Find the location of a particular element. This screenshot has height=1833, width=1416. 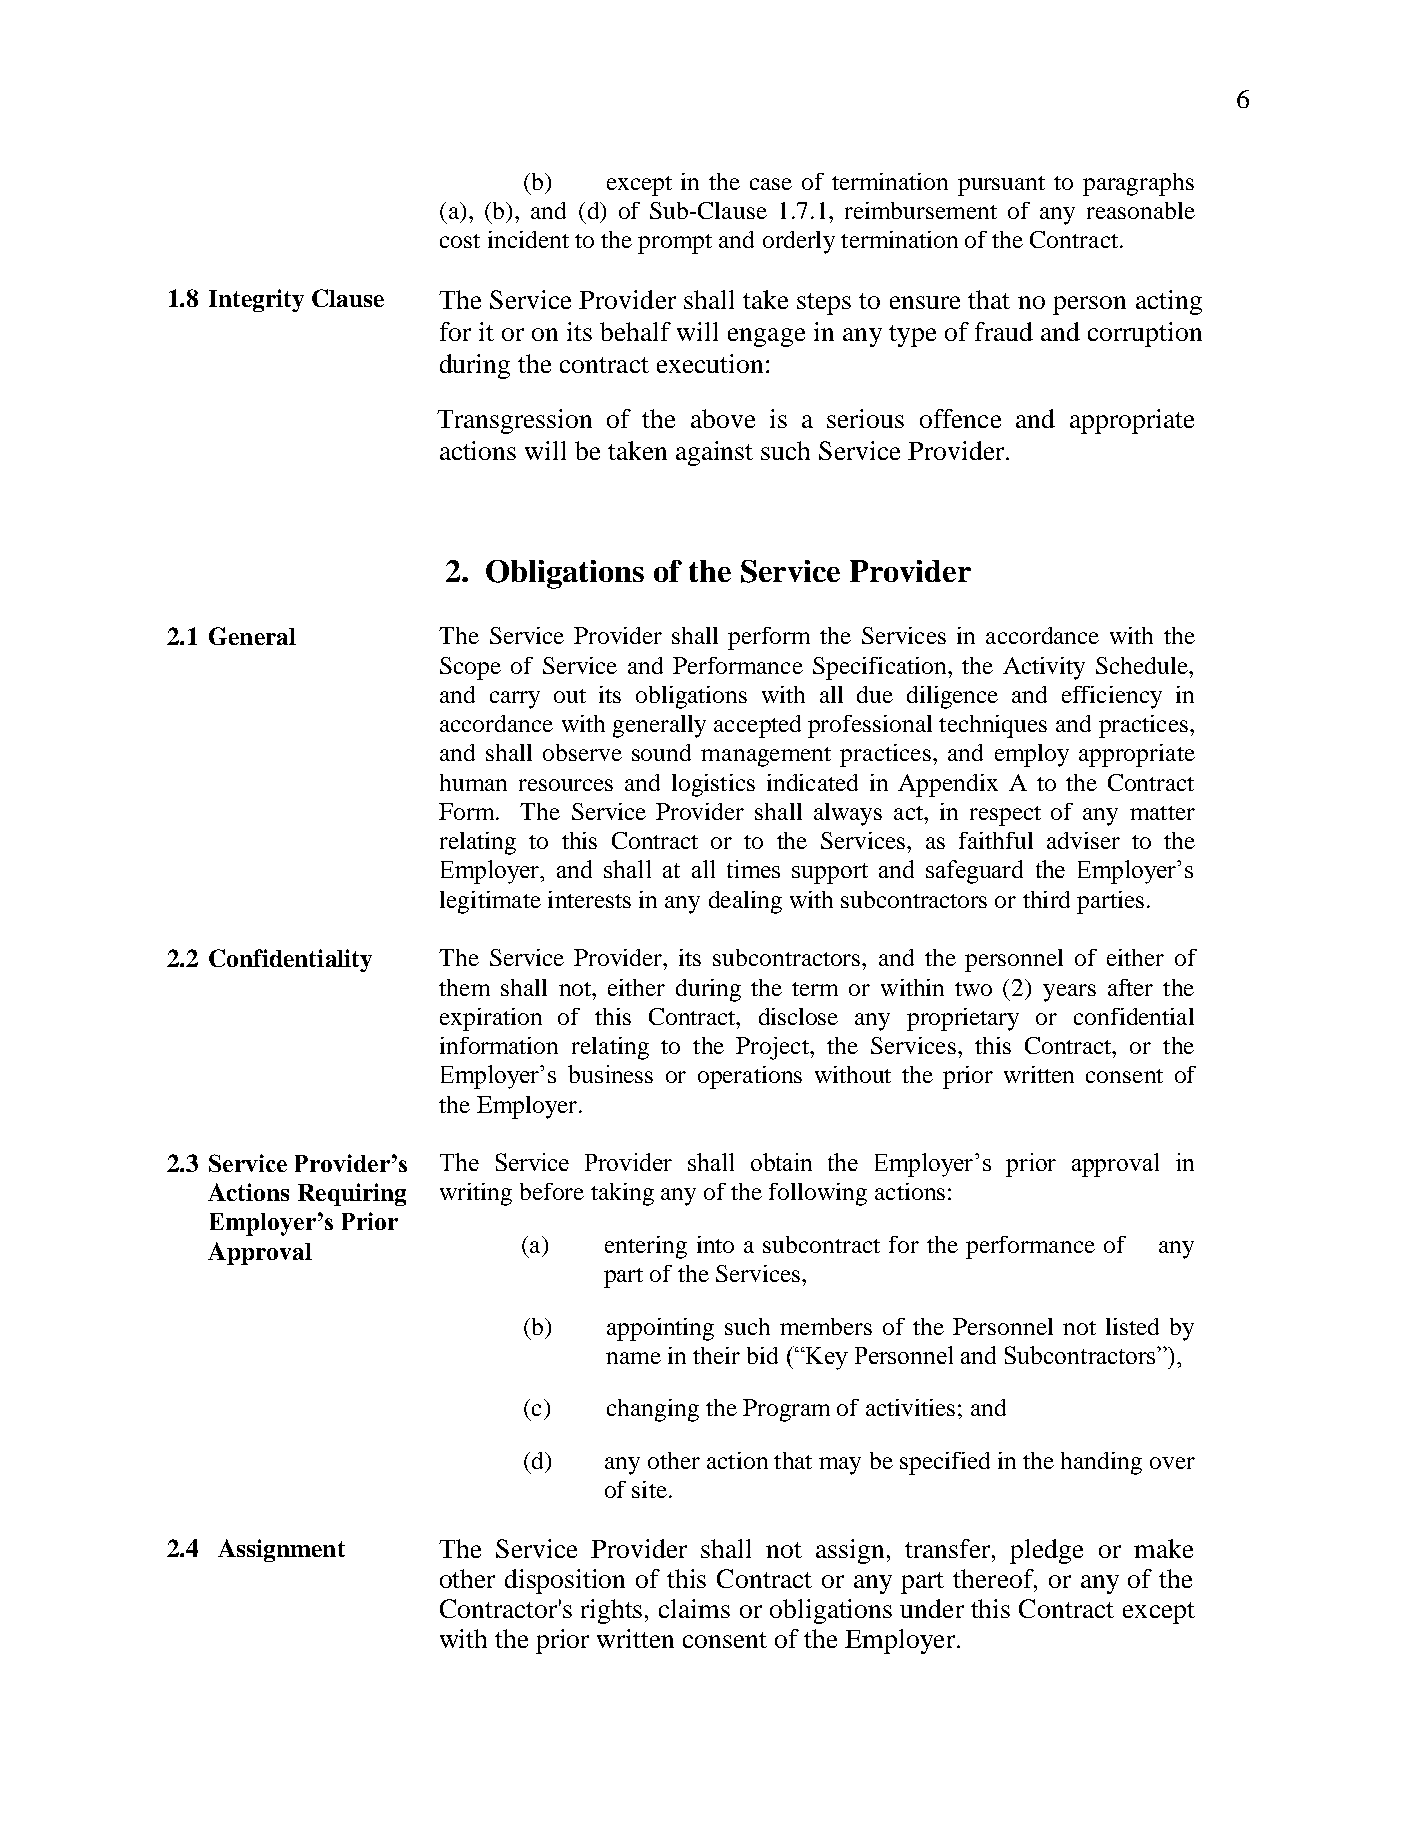

proprietary is located at coordinates (963, 1019).
